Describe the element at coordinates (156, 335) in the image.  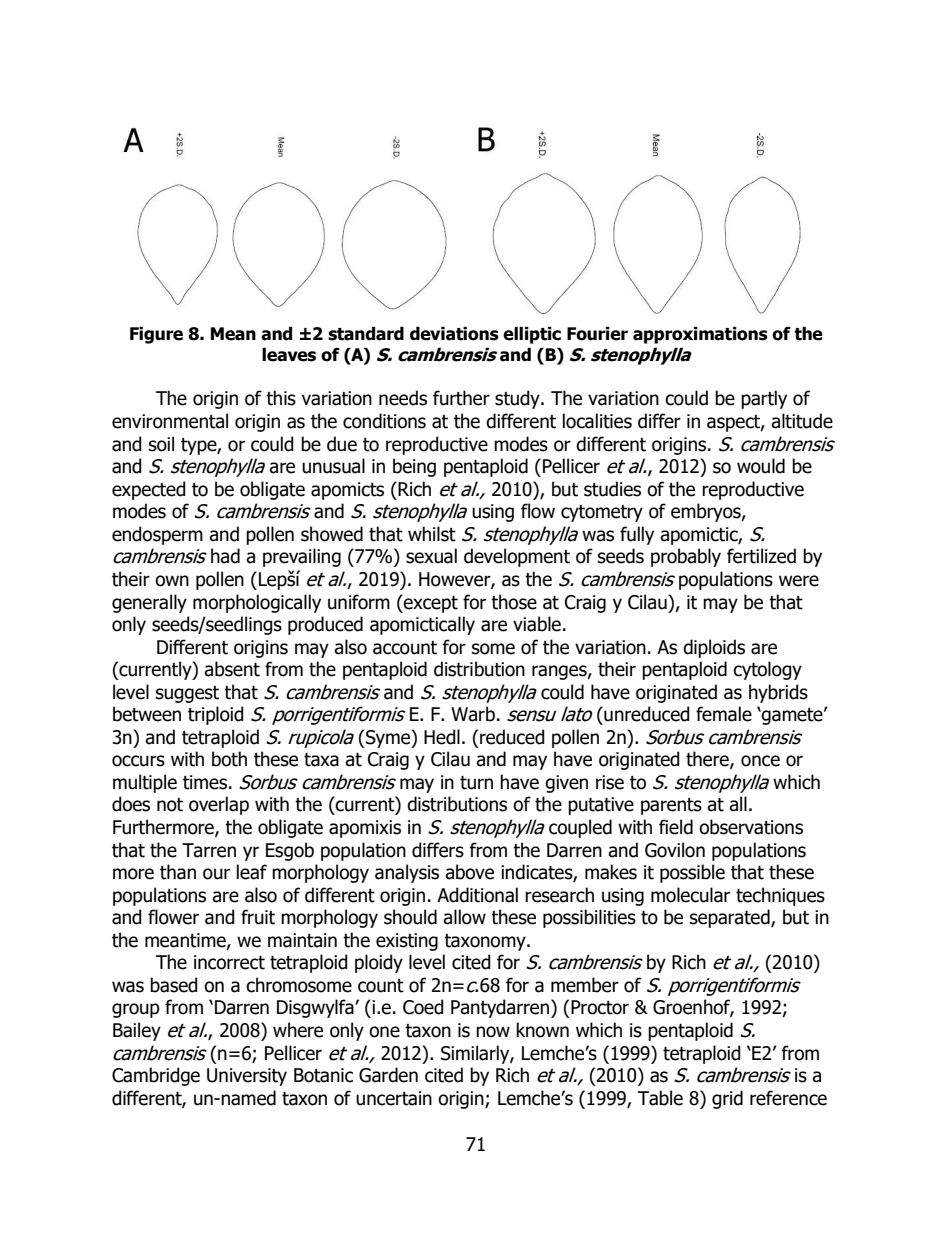
I see `Figure` at that location.
